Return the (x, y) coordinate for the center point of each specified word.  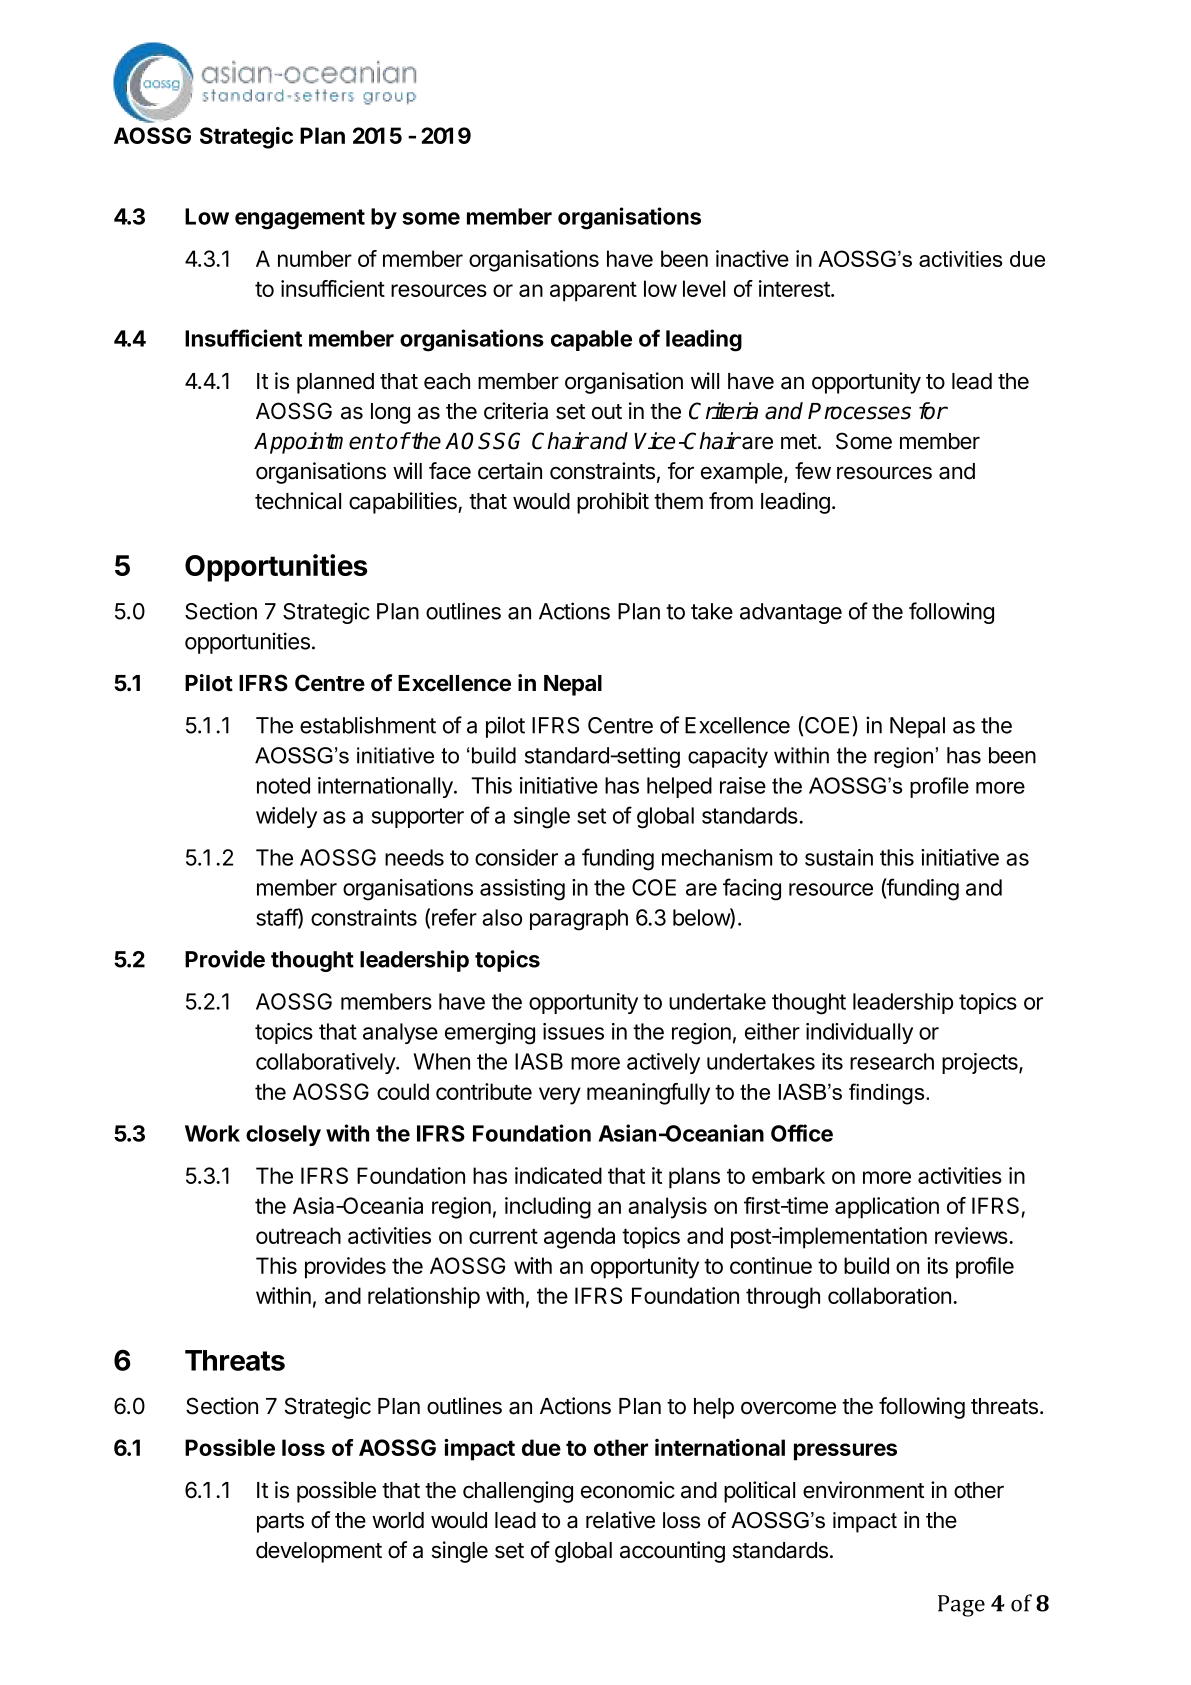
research (892, 1061)
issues (573, 1031)
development (319, 1552)
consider (516, 857)
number (315, 258)
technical (298, 501)
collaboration (889, 1295)
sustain (839, 857)
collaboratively (326, 1063)
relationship (424, 1298)
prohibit (613, 503)
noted (283, 785)
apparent (593, 292)
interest (795, 288)
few (813, 471)
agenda (579, 1238)
